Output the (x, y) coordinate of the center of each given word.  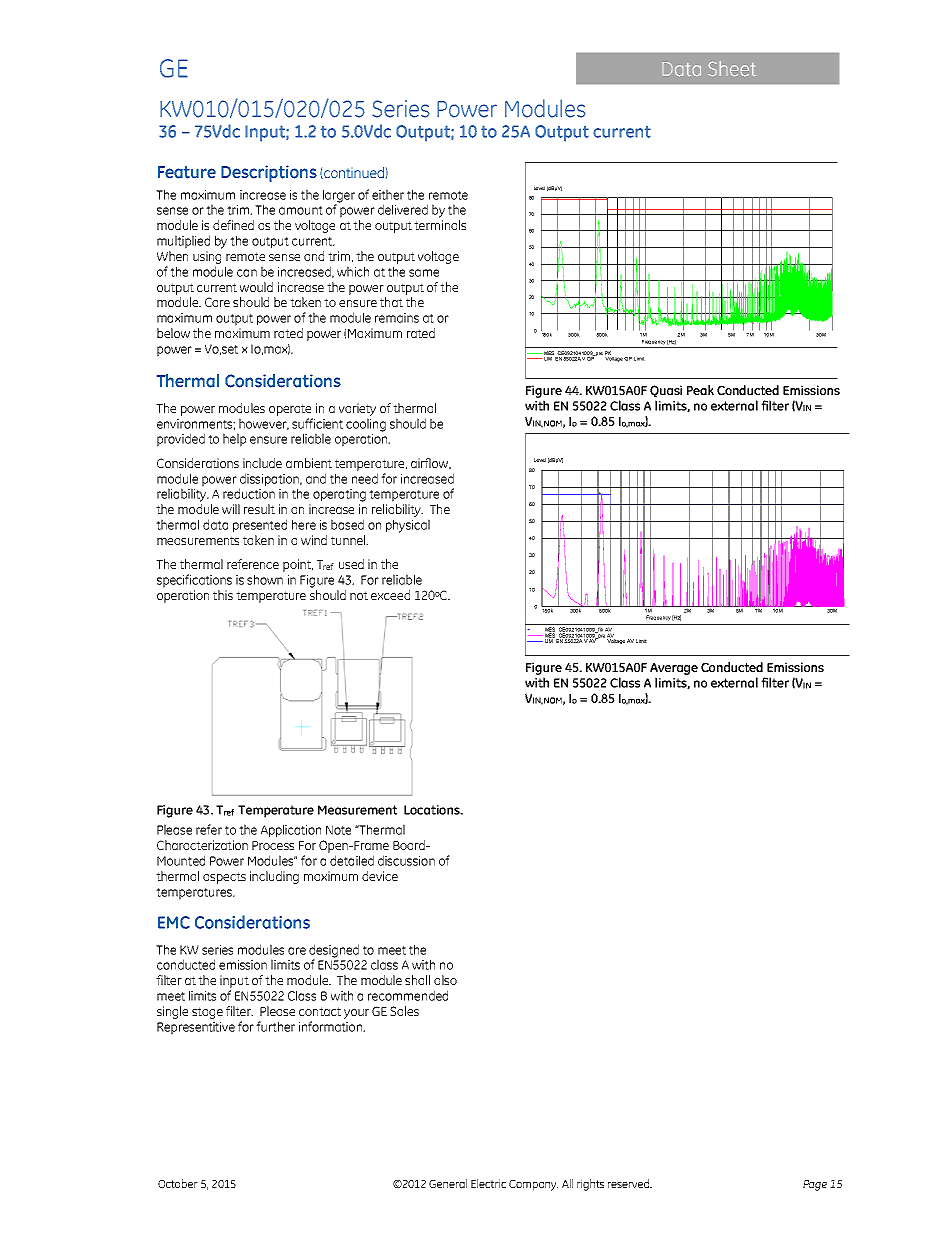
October (178, 1183)
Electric (488, 1183)
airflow (431, 464)
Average (674, 669)
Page (815, 1185)
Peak (700, 390)
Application (291, 831)
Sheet (732, 68)
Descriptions (269, 173)
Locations (433, 810)
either (388, 194)
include (262, 463)
